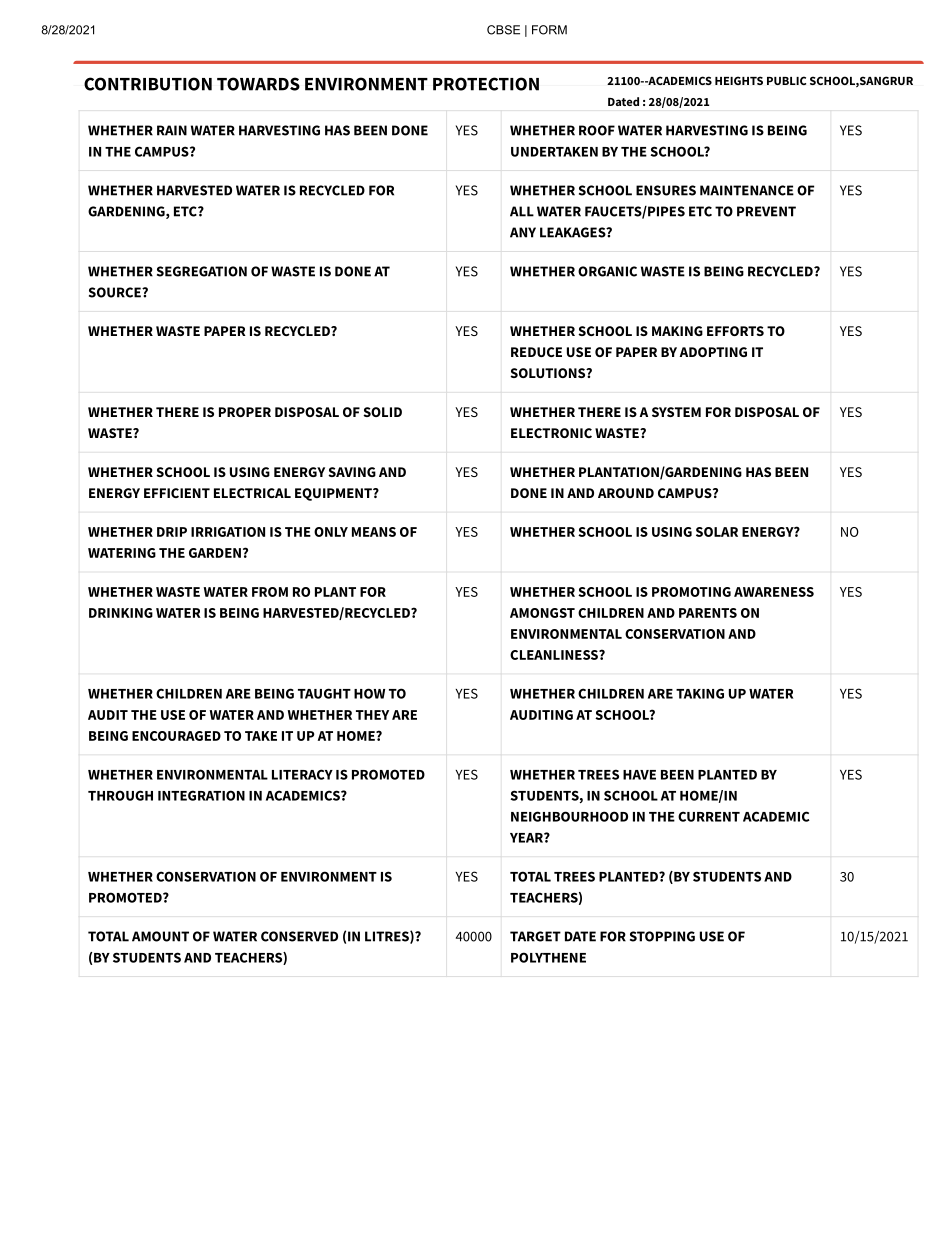 The height and width of the document is (1233, 952). I want to click on HEIGHTS, so click(739, 80).
